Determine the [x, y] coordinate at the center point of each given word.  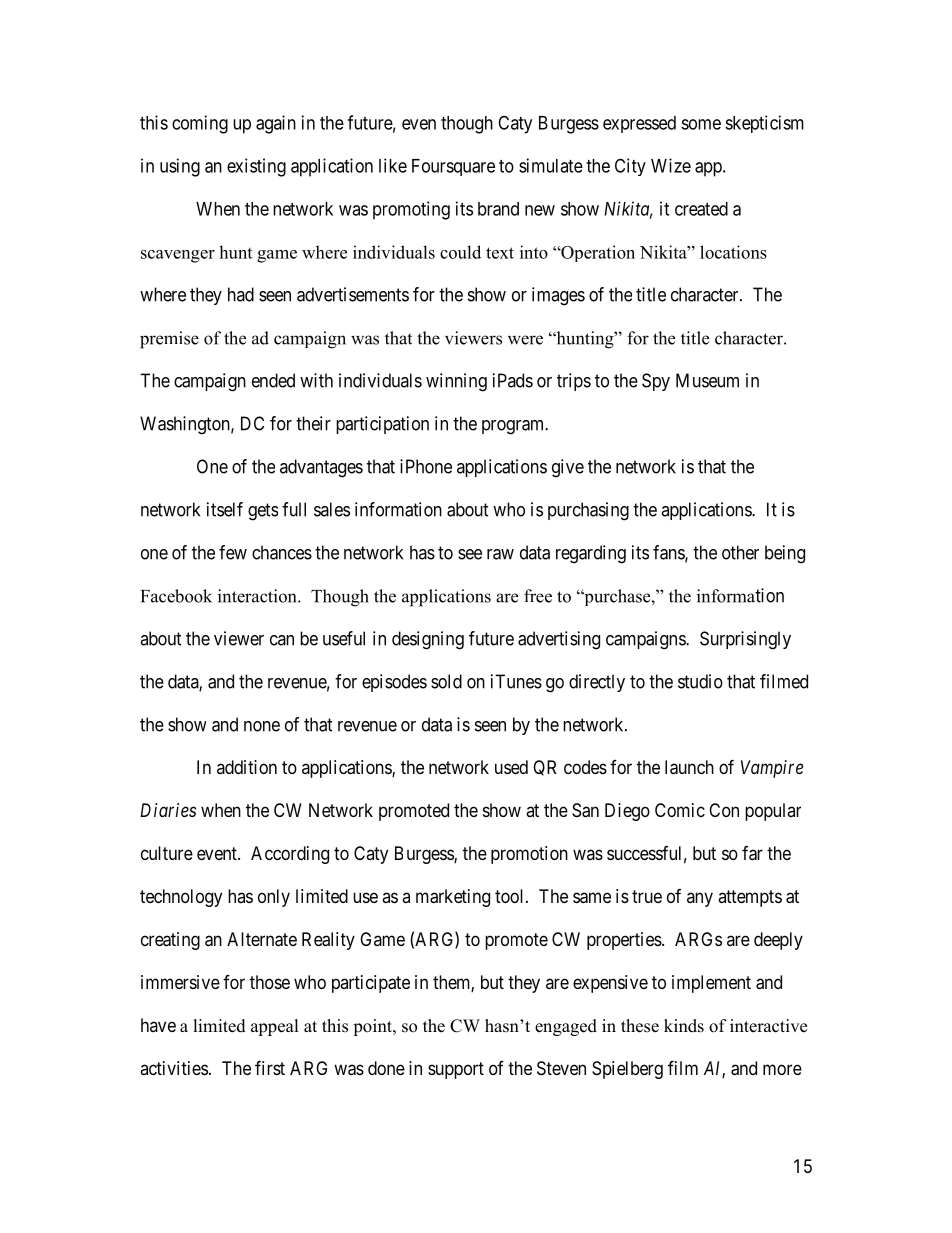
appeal [275, 1027]
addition [247, 767]
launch [689, 767]
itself [225, 509]
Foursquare [453, 167]
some [701, 124]
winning [456, 382]
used [511, 767]
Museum [707, 380]
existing [256, 167]
